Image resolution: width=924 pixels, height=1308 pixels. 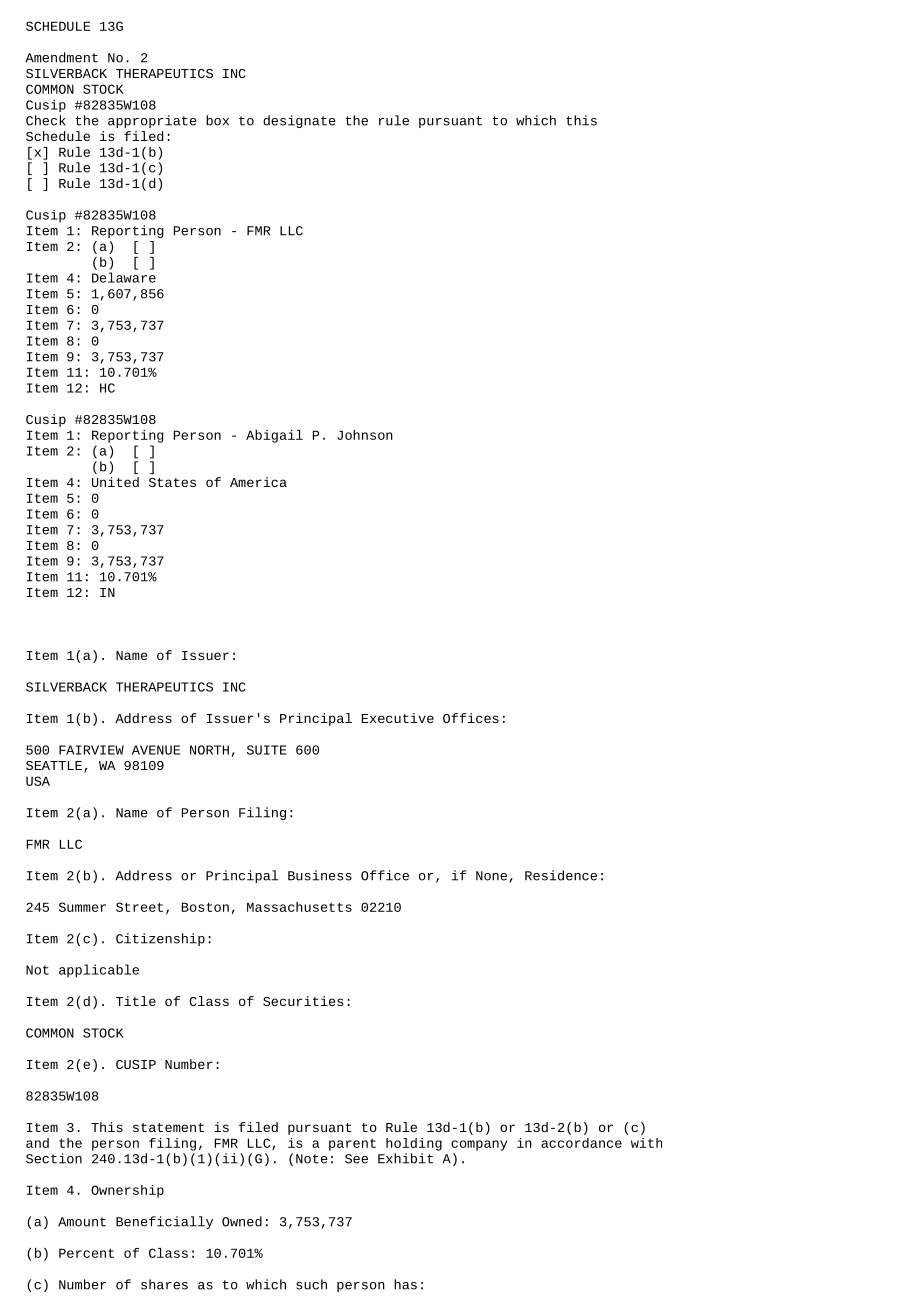 What do you see at coordinates (299, 121) in the page?
I see `designate` at bounding box center [299, 121].
